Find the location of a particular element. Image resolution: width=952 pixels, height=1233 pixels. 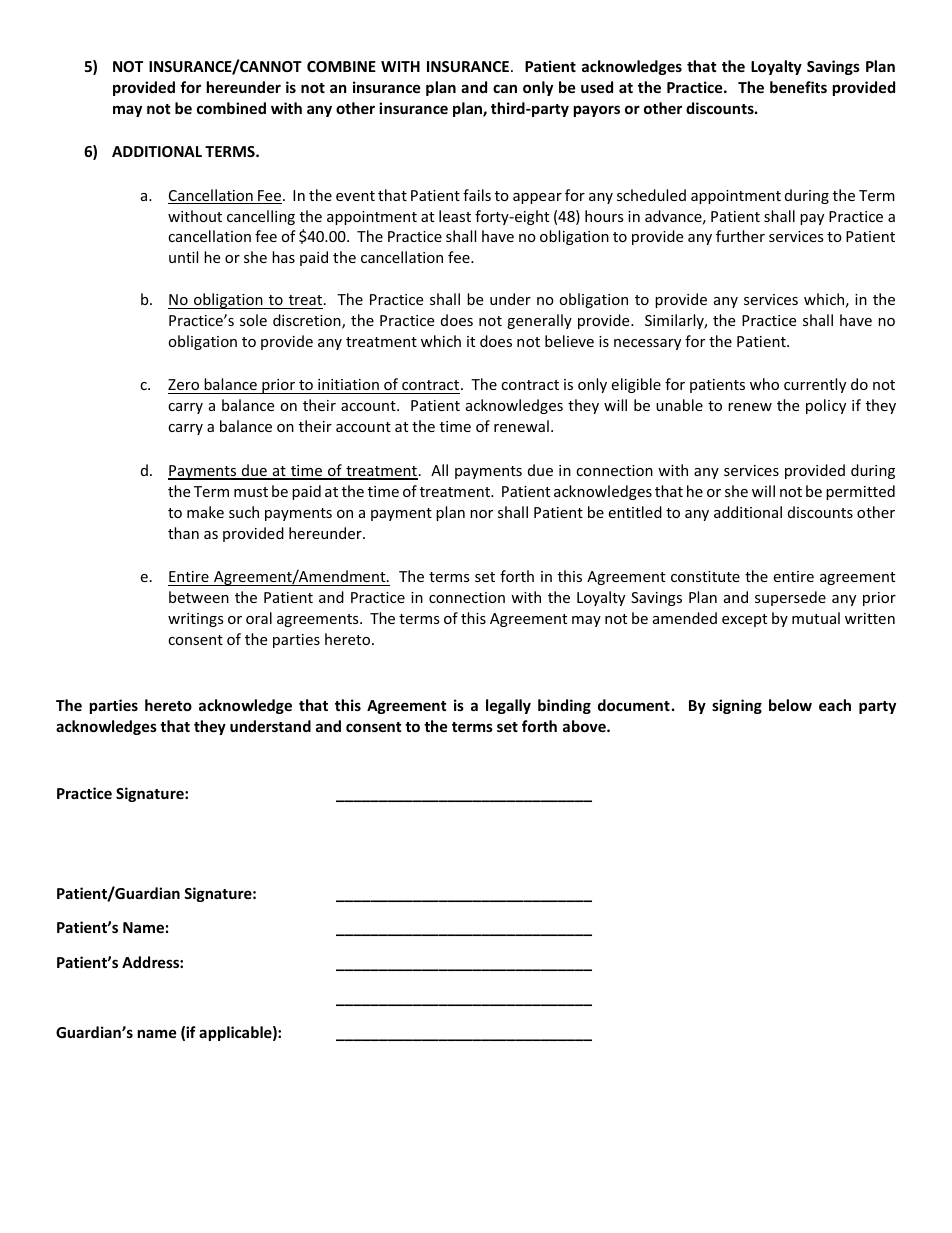

used is located at coordinates (597, 87).
